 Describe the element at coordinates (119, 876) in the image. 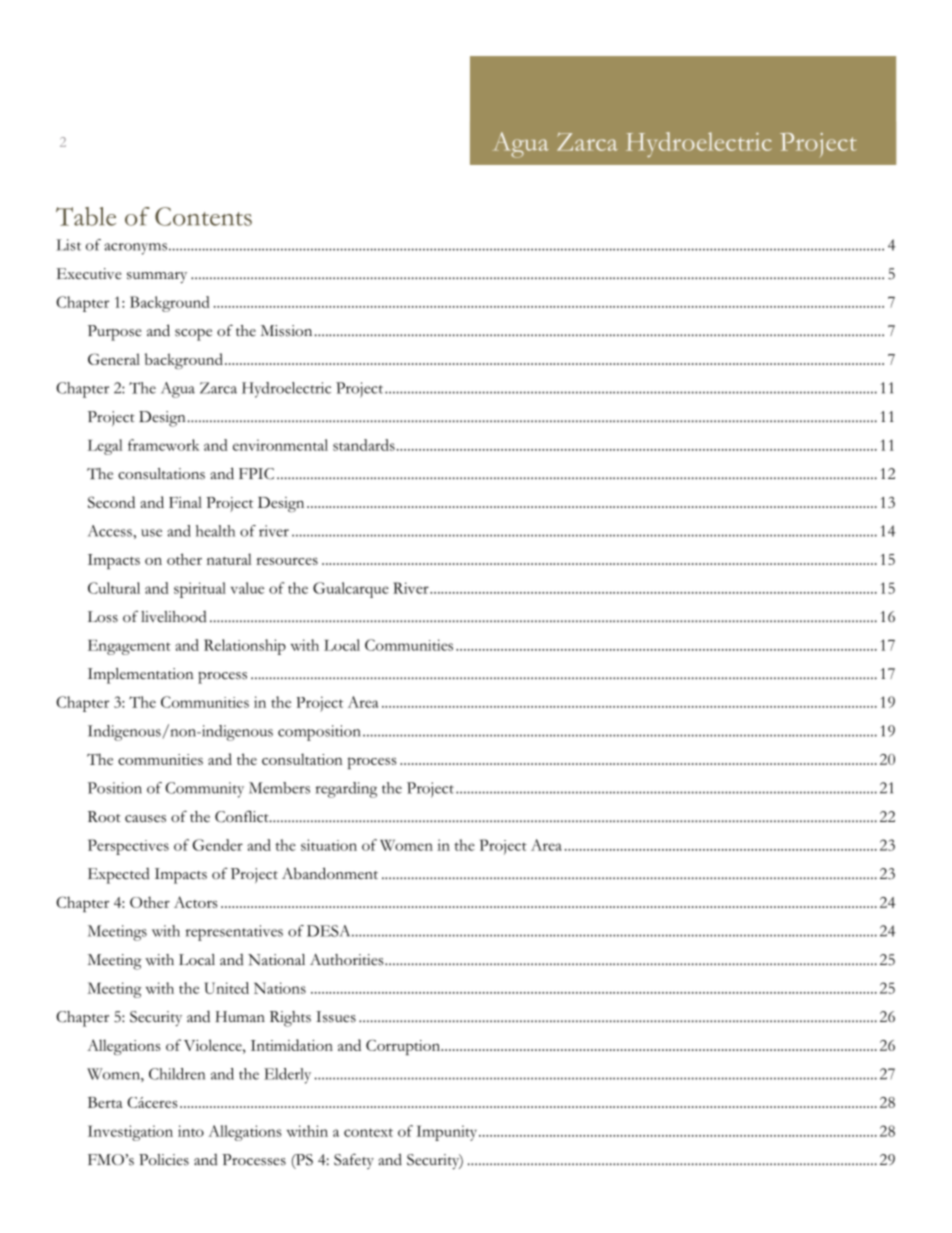

I see `Expected` at that location.
